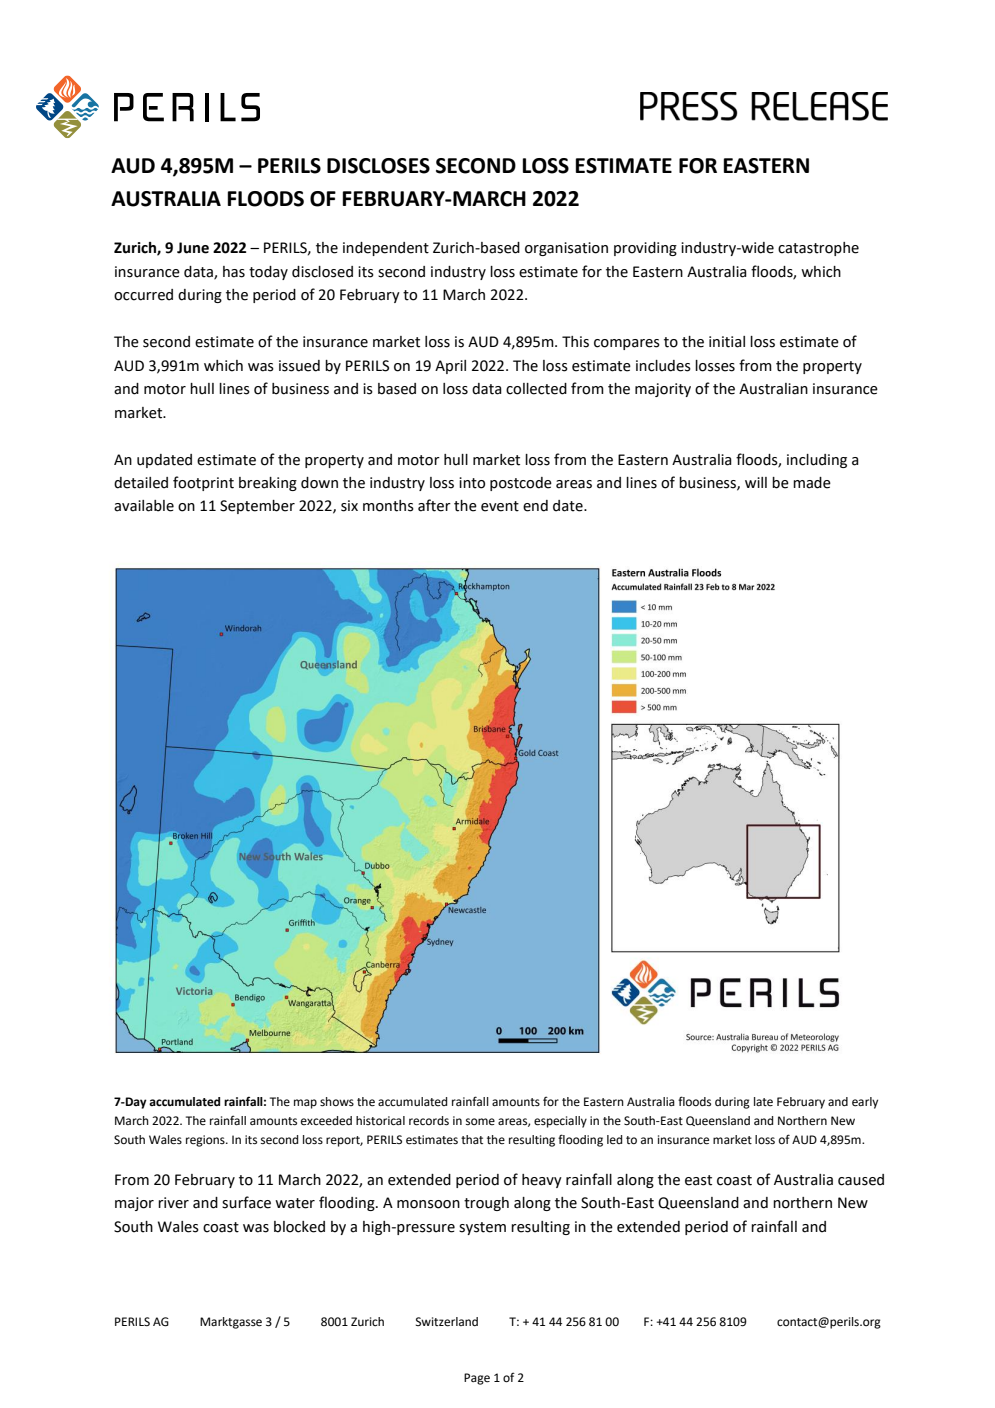 Image resolution: width=995 pixels, height=1408 pixels. What do you see at coordinates (500, 506) in the screenshot?
I see `event` at bounding box center [500, 506].
